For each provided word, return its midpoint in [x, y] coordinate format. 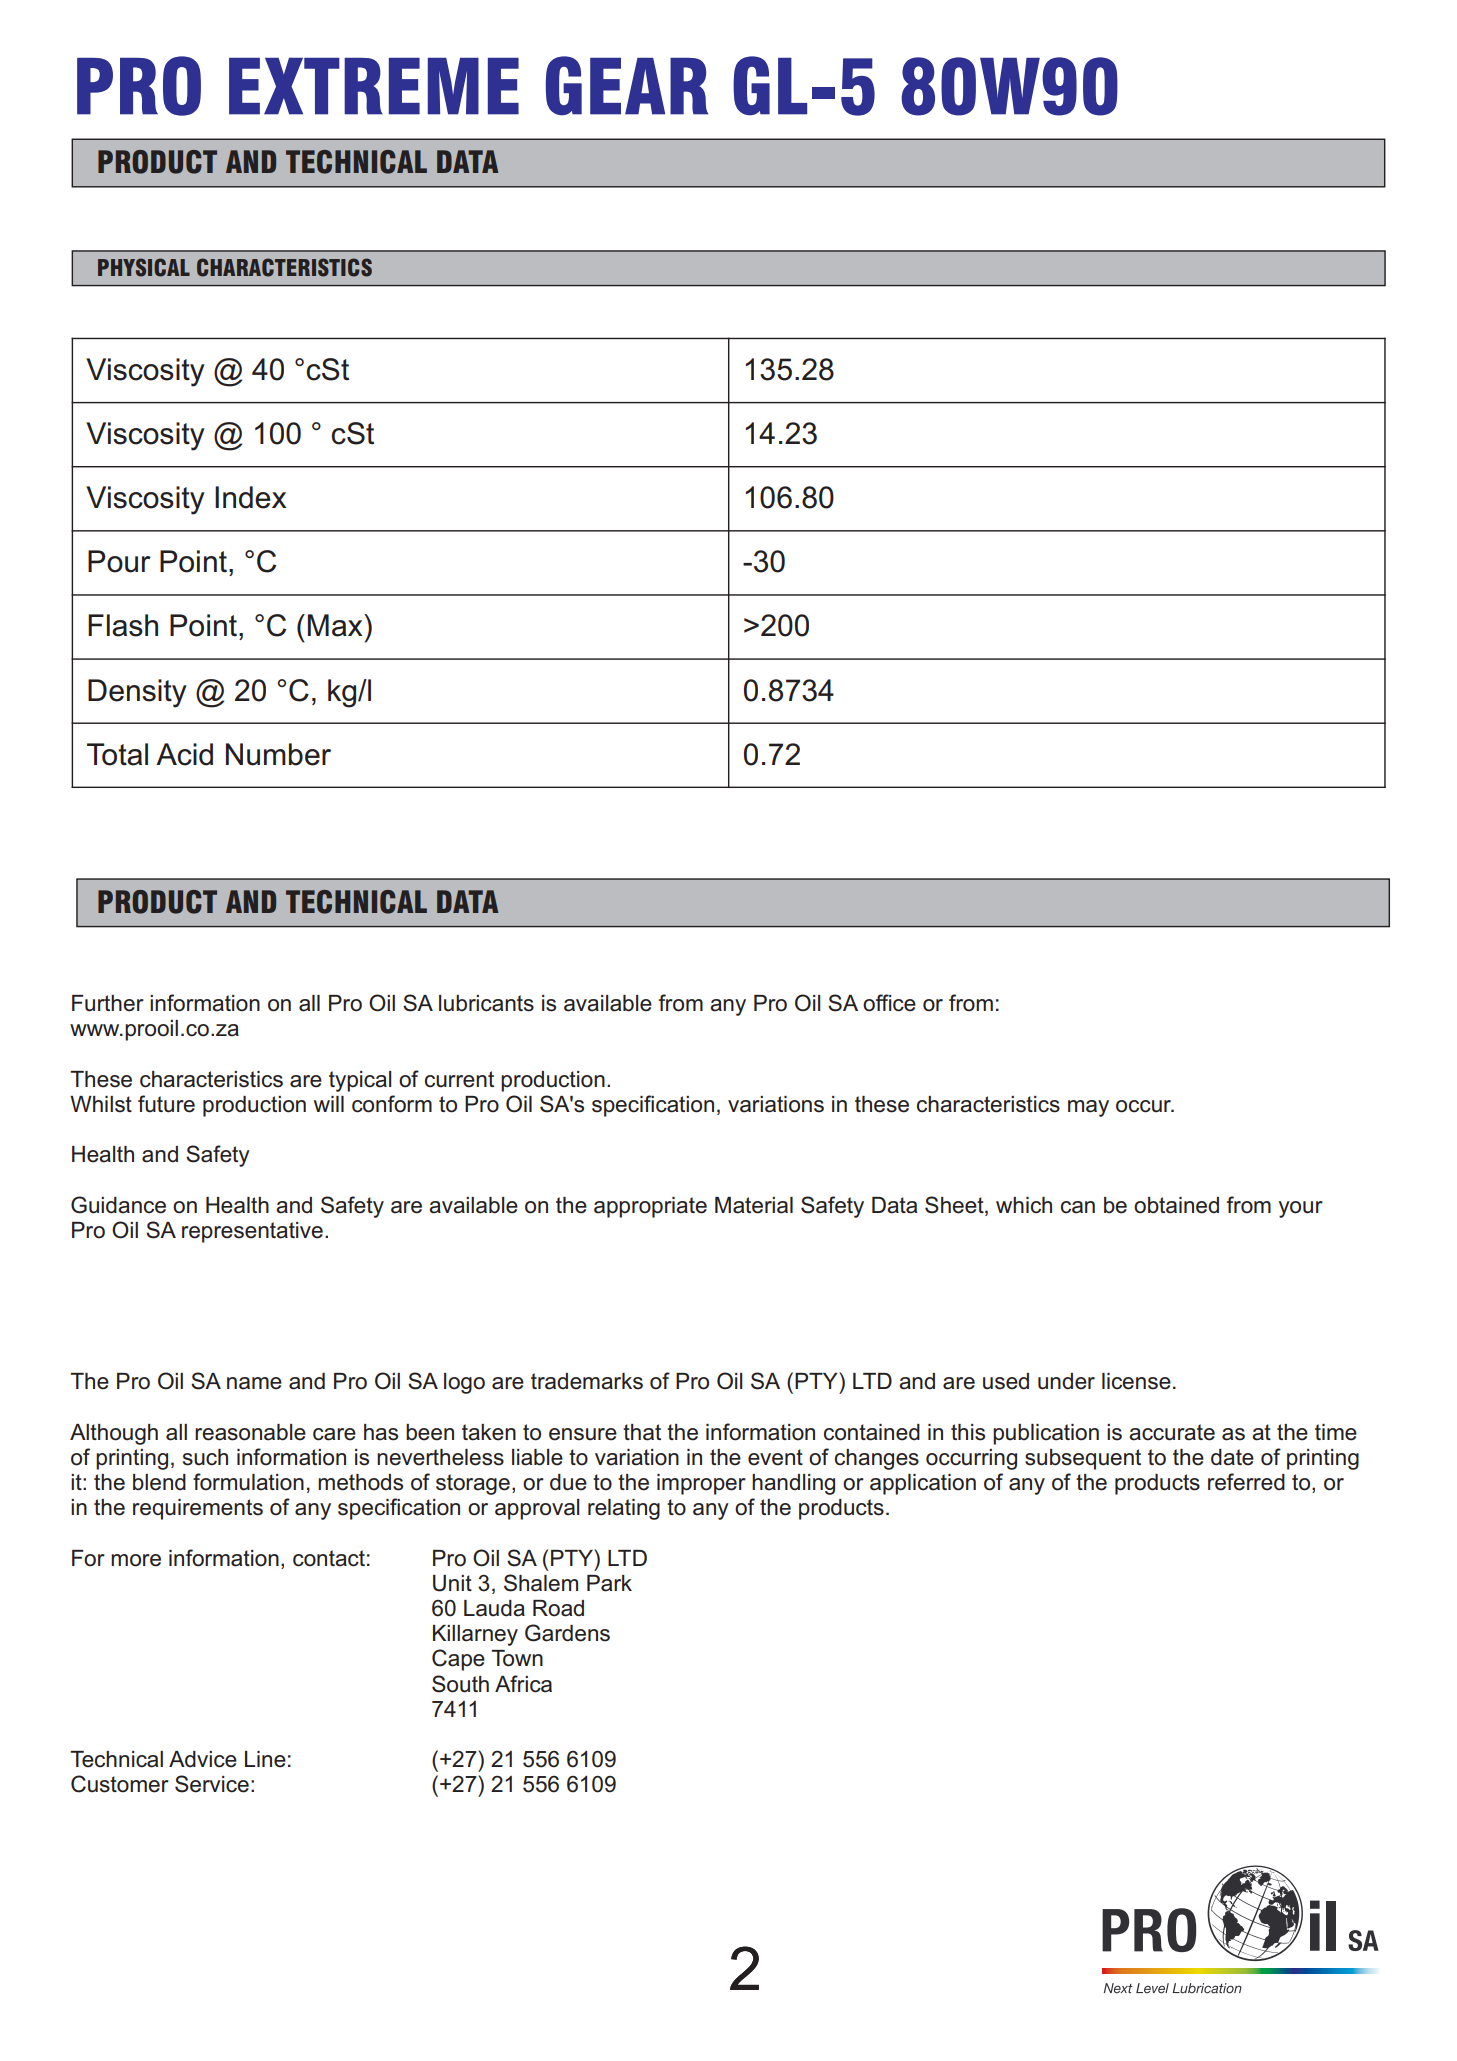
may [1088, 1108]
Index [251, 497]
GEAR [627, 86]
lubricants [486, 1003]
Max [336, 625]
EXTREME [374, 86]
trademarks [587, 1381]
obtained [1176, 1205]
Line [265, 1759]
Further [108, 1003]
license [1136, 1381]
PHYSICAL [144, 267]
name [254, 1383]
